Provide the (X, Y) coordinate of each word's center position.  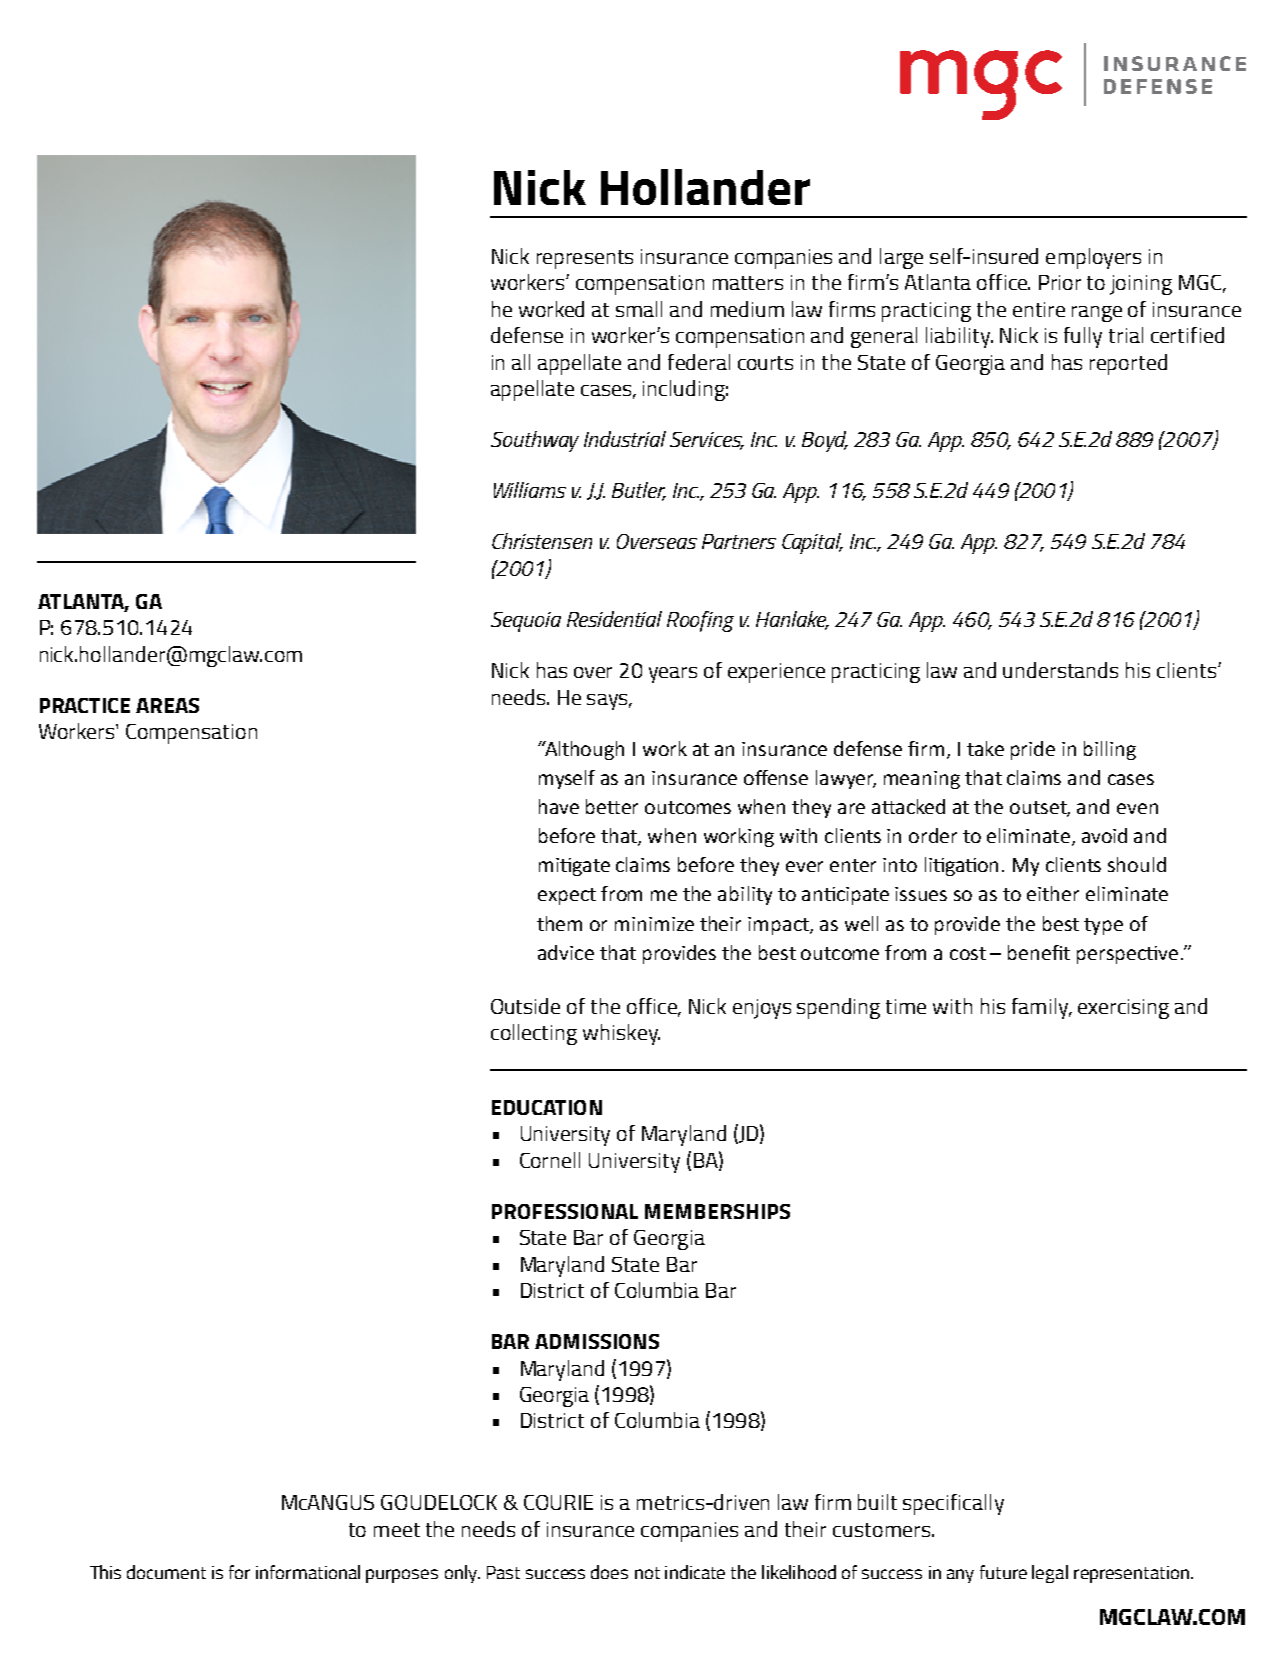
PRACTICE (85, 705)
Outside (525, 1006)
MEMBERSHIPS (717, 1211)
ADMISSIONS (597, 1341)
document (166, 1572)
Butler (639, 491)
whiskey (621, 1034)
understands (1060, 670)
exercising (1123, 1009)
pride (1033, 750)
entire (1039, 309)
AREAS (167, 705)
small (639, 309)
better (612, 806)
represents (585, 259)
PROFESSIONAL (565, 1211)
